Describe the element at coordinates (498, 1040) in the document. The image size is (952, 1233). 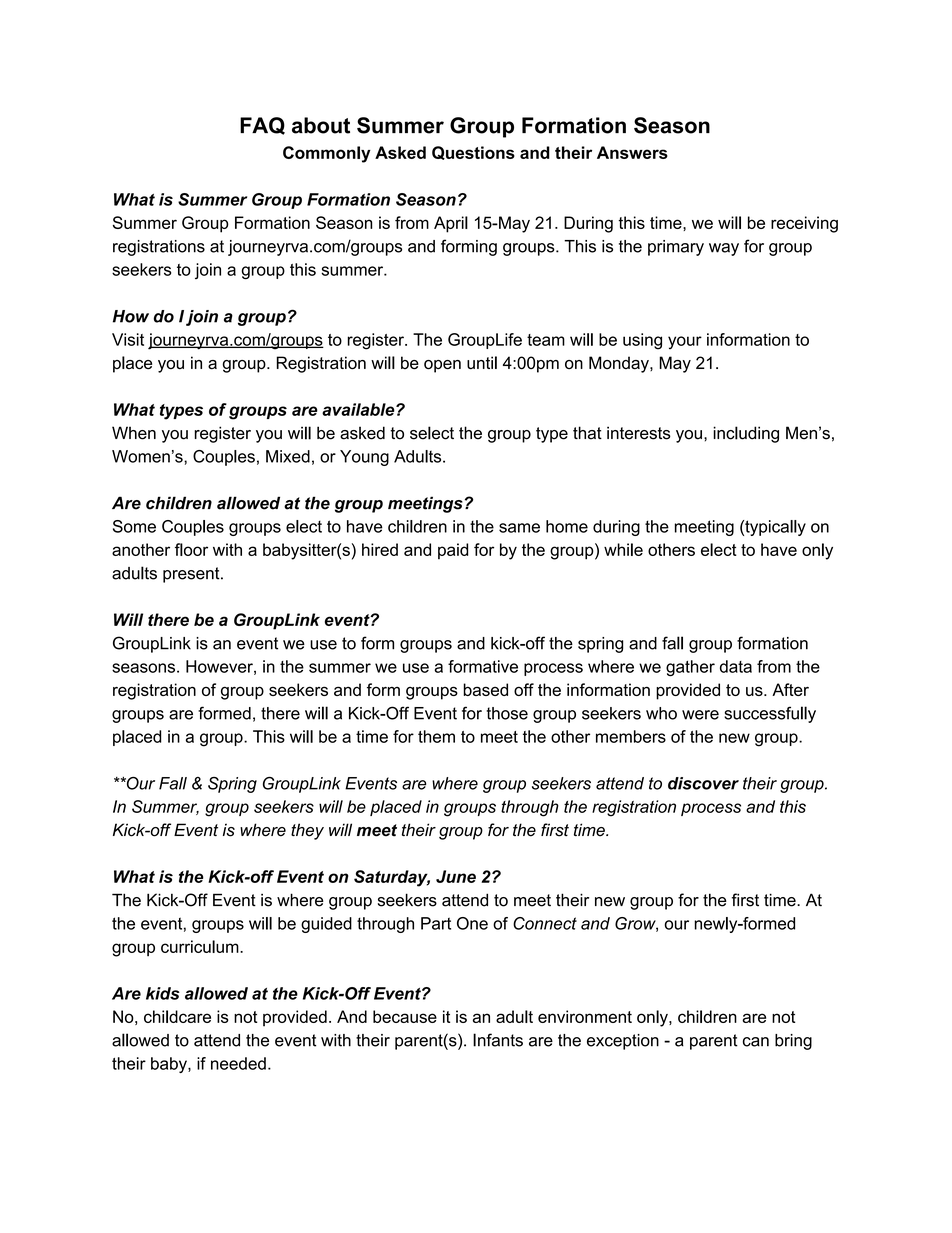
I see `Infants` at that location.
